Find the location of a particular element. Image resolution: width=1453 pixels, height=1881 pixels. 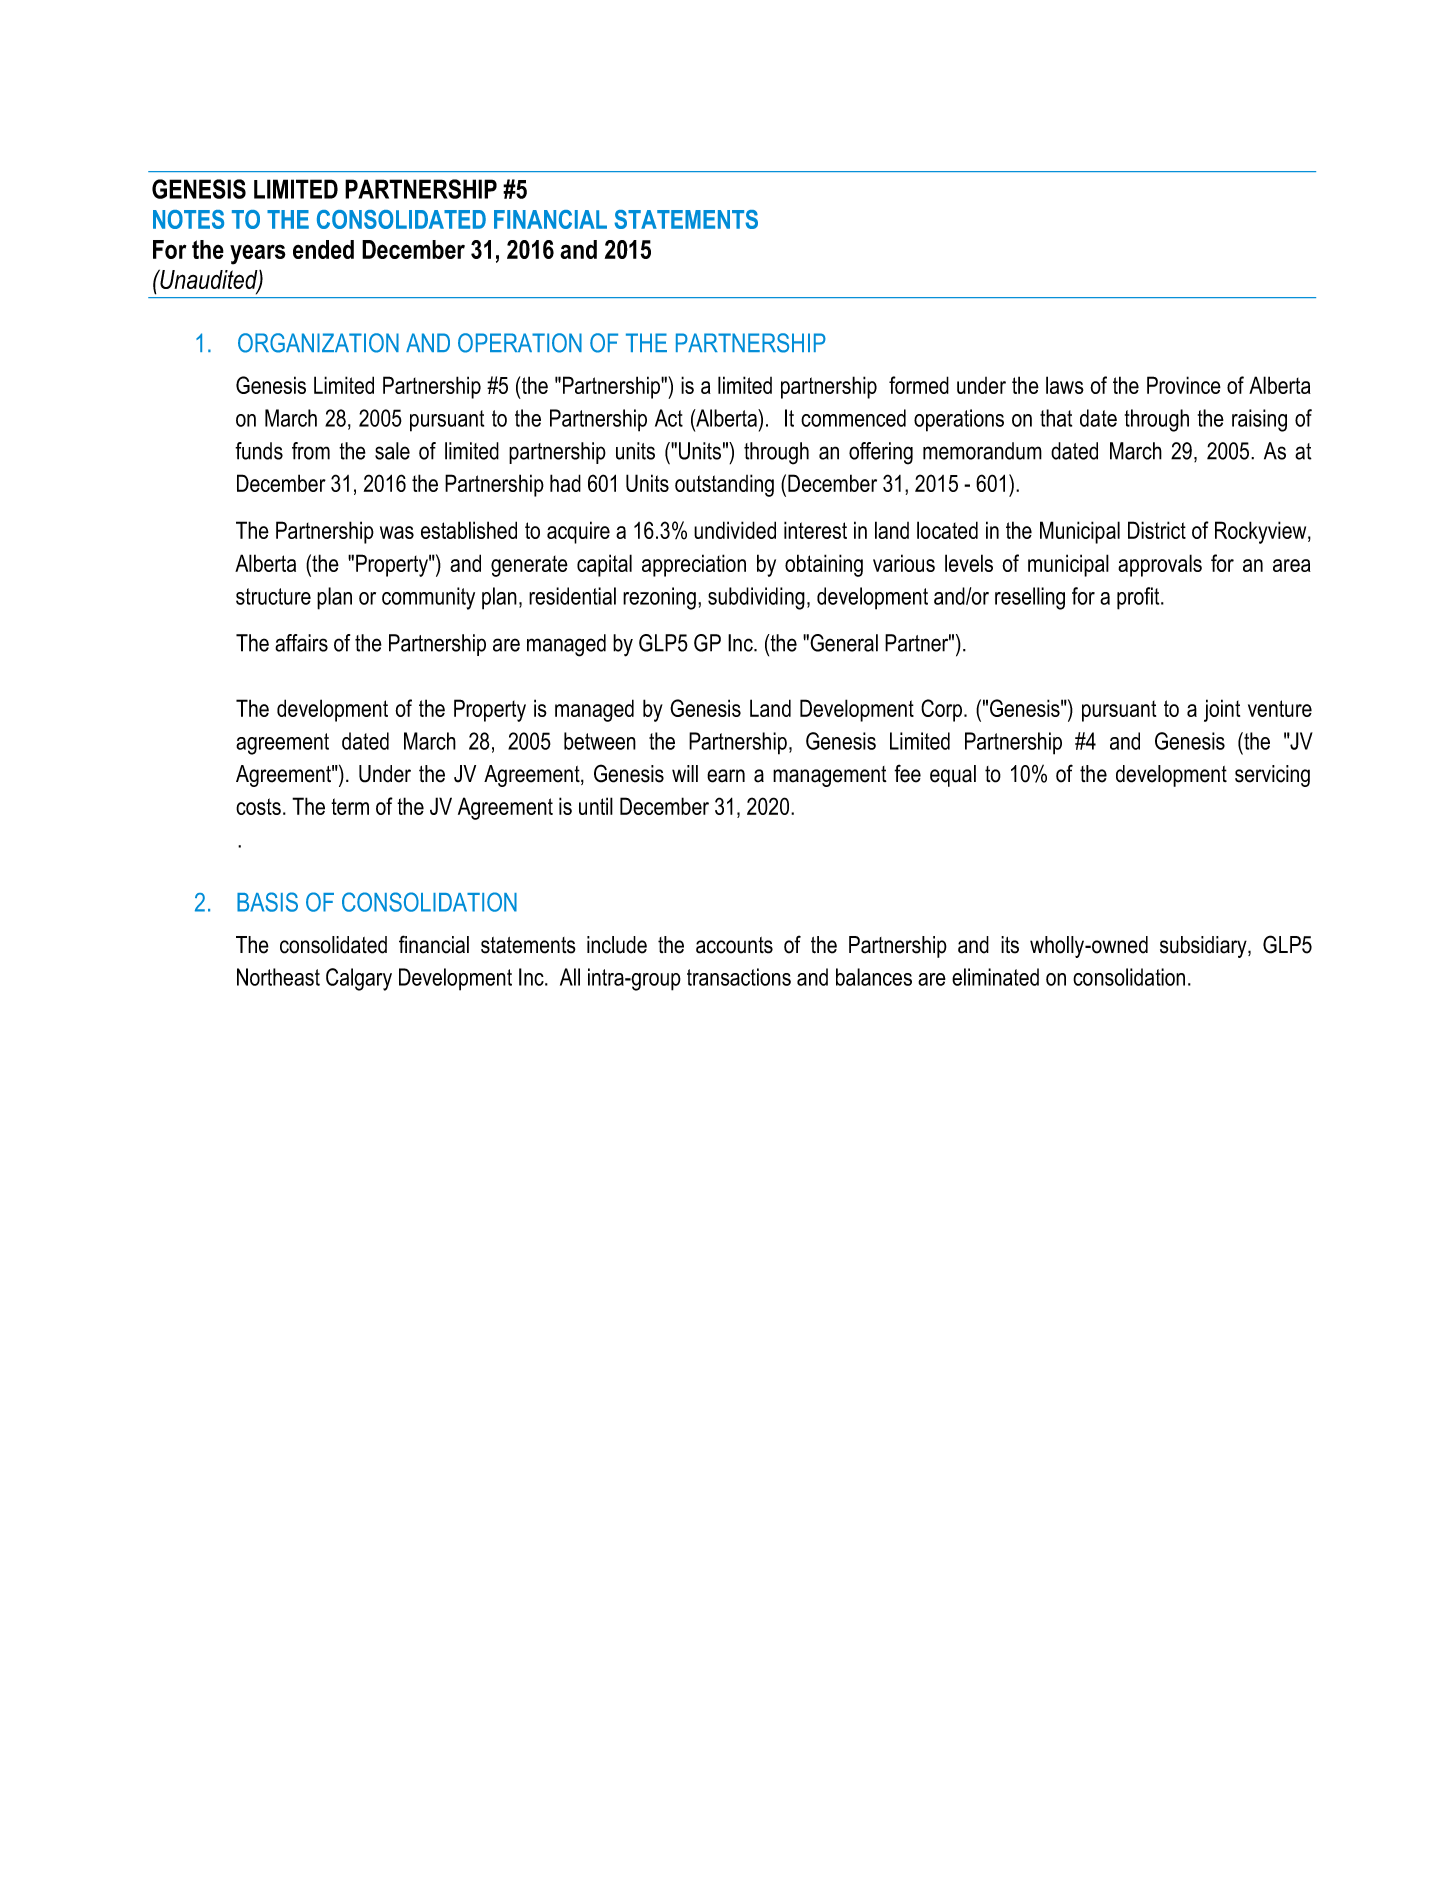

structure is located at coordinates (273, 596).
